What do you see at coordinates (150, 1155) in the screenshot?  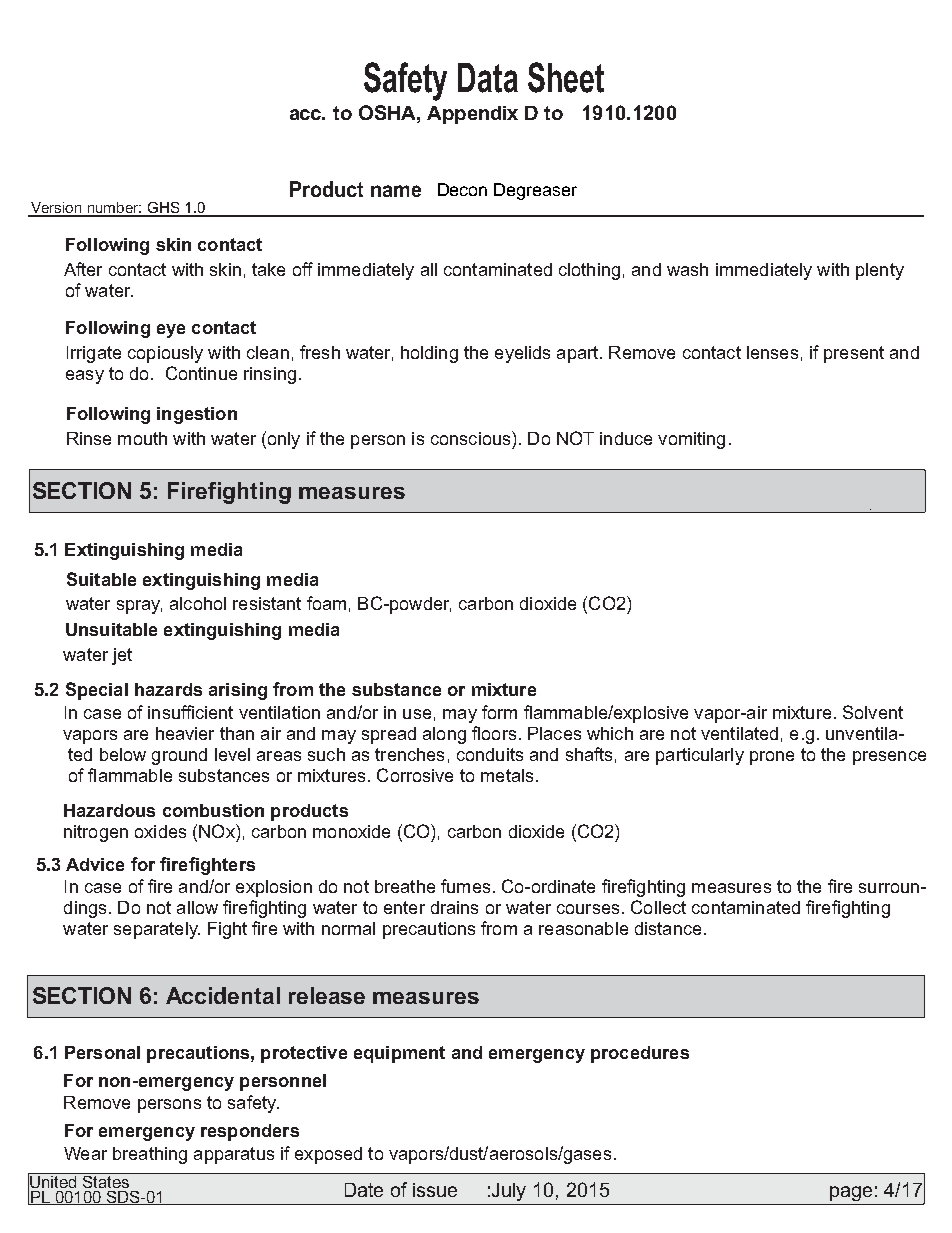 I see `breathing` at bounding box center [150, 1155].
